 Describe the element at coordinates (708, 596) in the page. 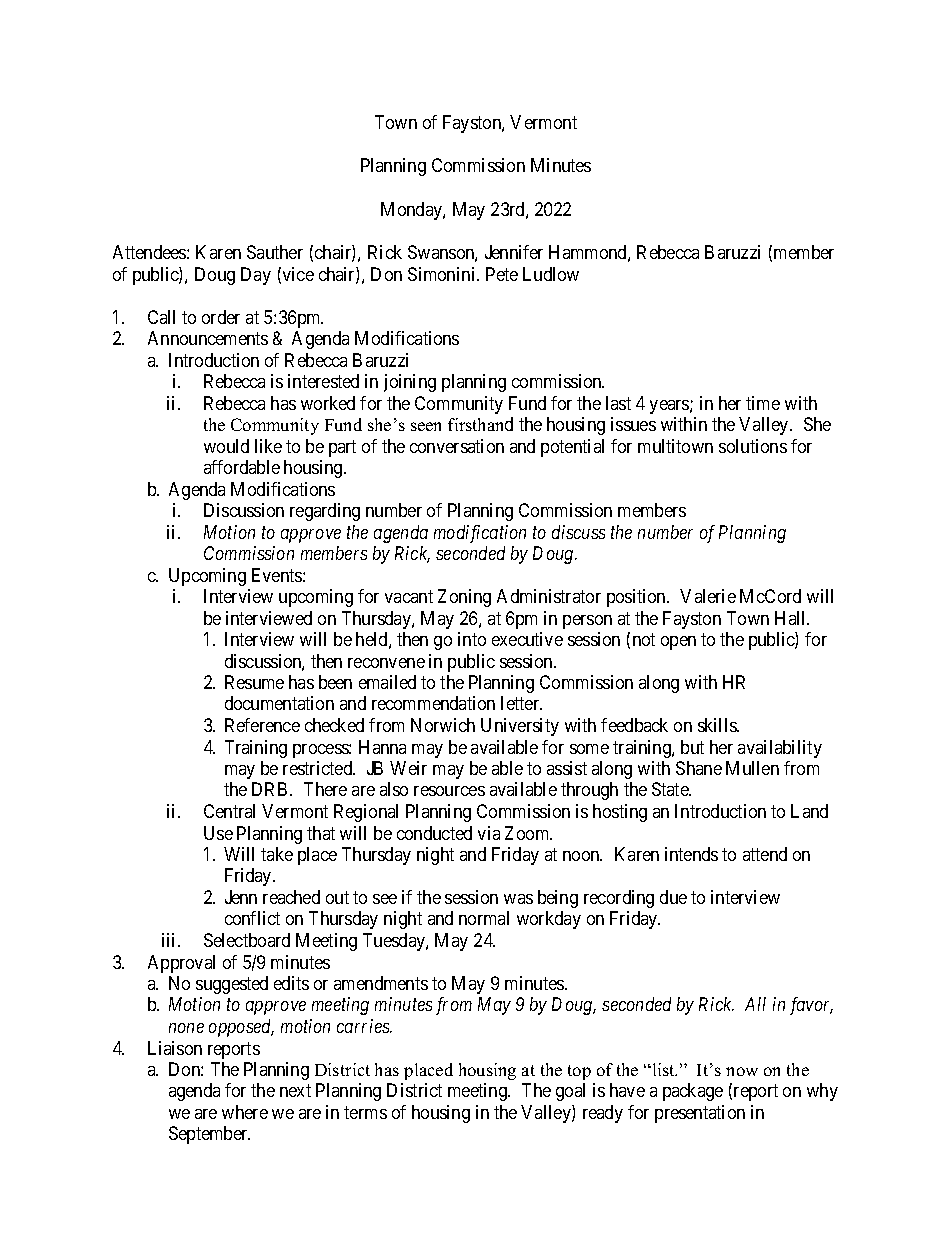

I see `Valerie` at that location.
